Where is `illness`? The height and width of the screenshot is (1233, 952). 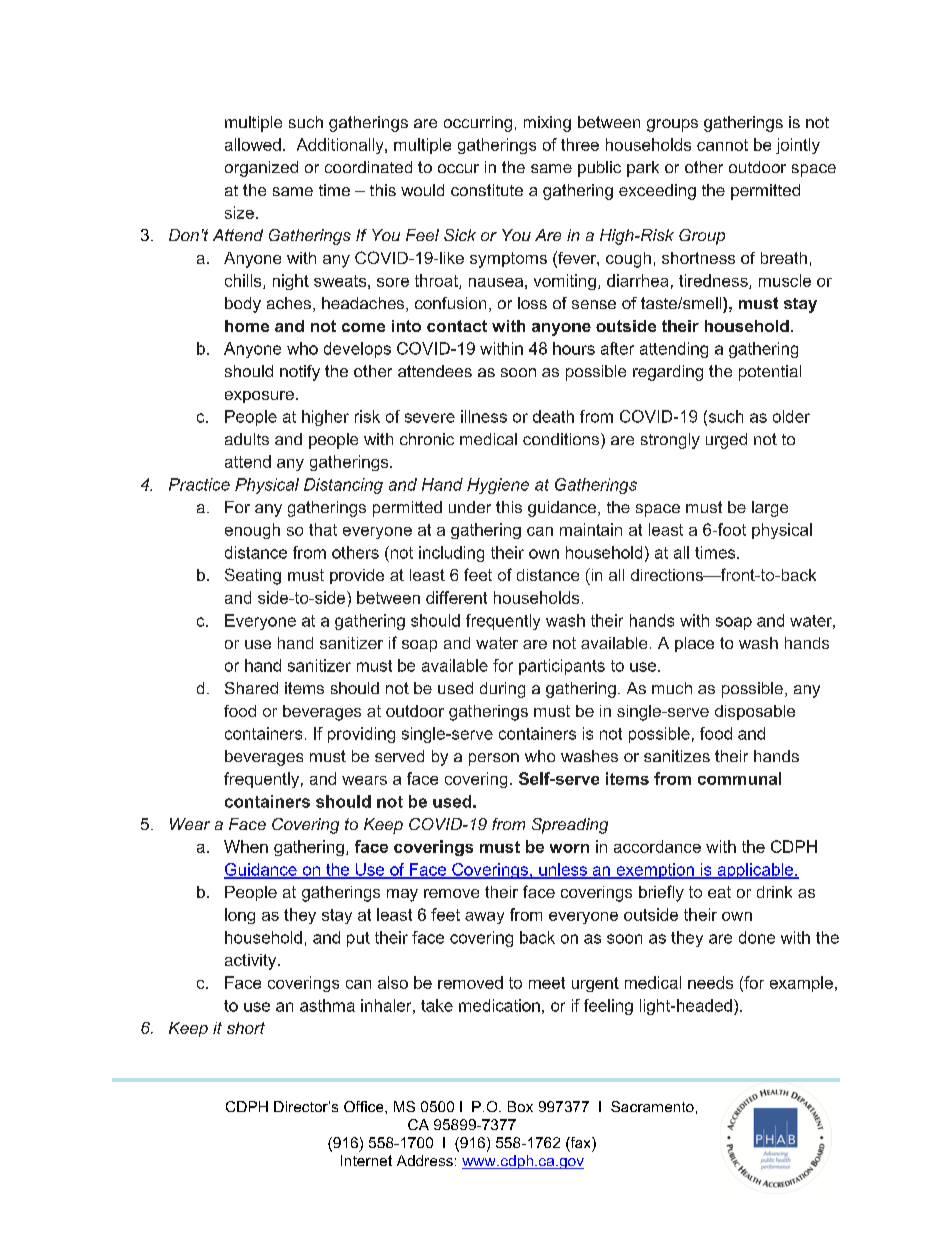 illness is located at coordinates (484, 416).
